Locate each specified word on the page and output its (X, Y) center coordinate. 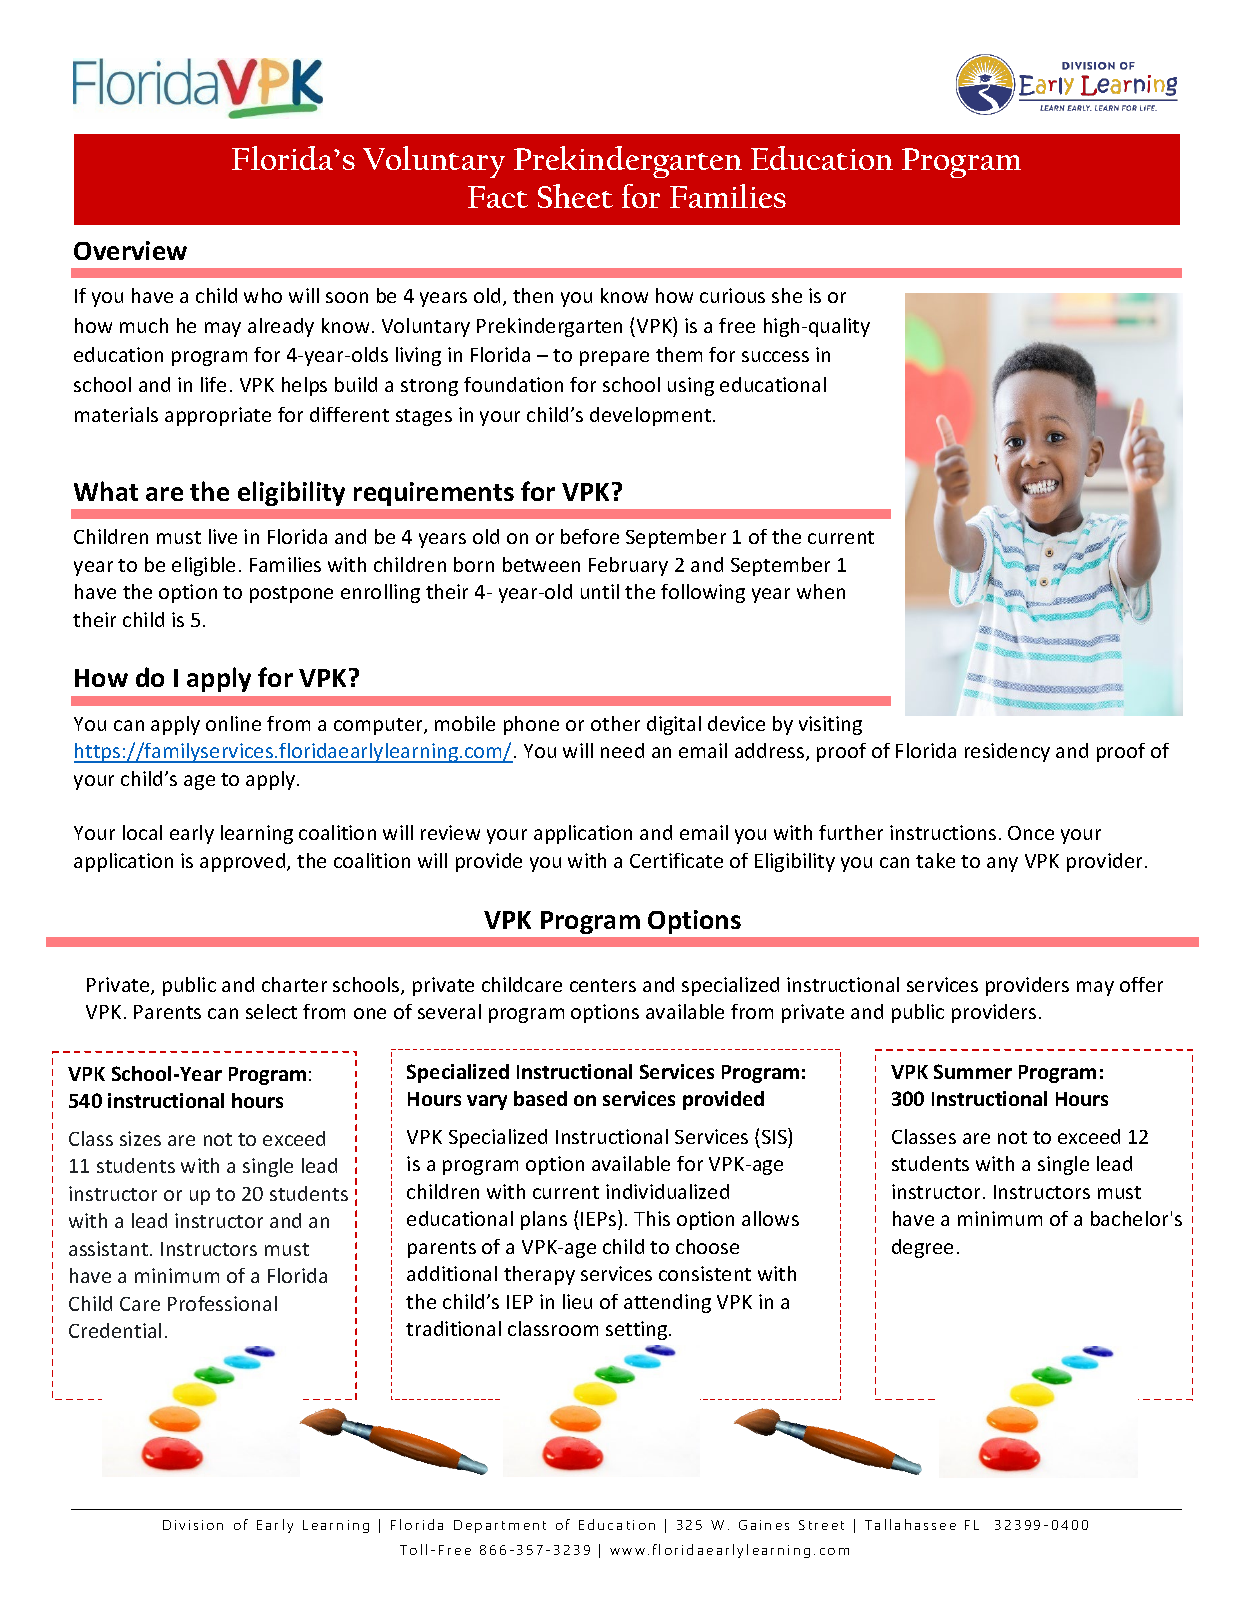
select (271, 1011)
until (600, 591)
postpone (291, 594)
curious (732, 295)
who (263, 295)
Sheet (575, 196)
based (540, 1098)
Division (193, 1525)
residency (1007, 752)
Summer (973, 1071)
